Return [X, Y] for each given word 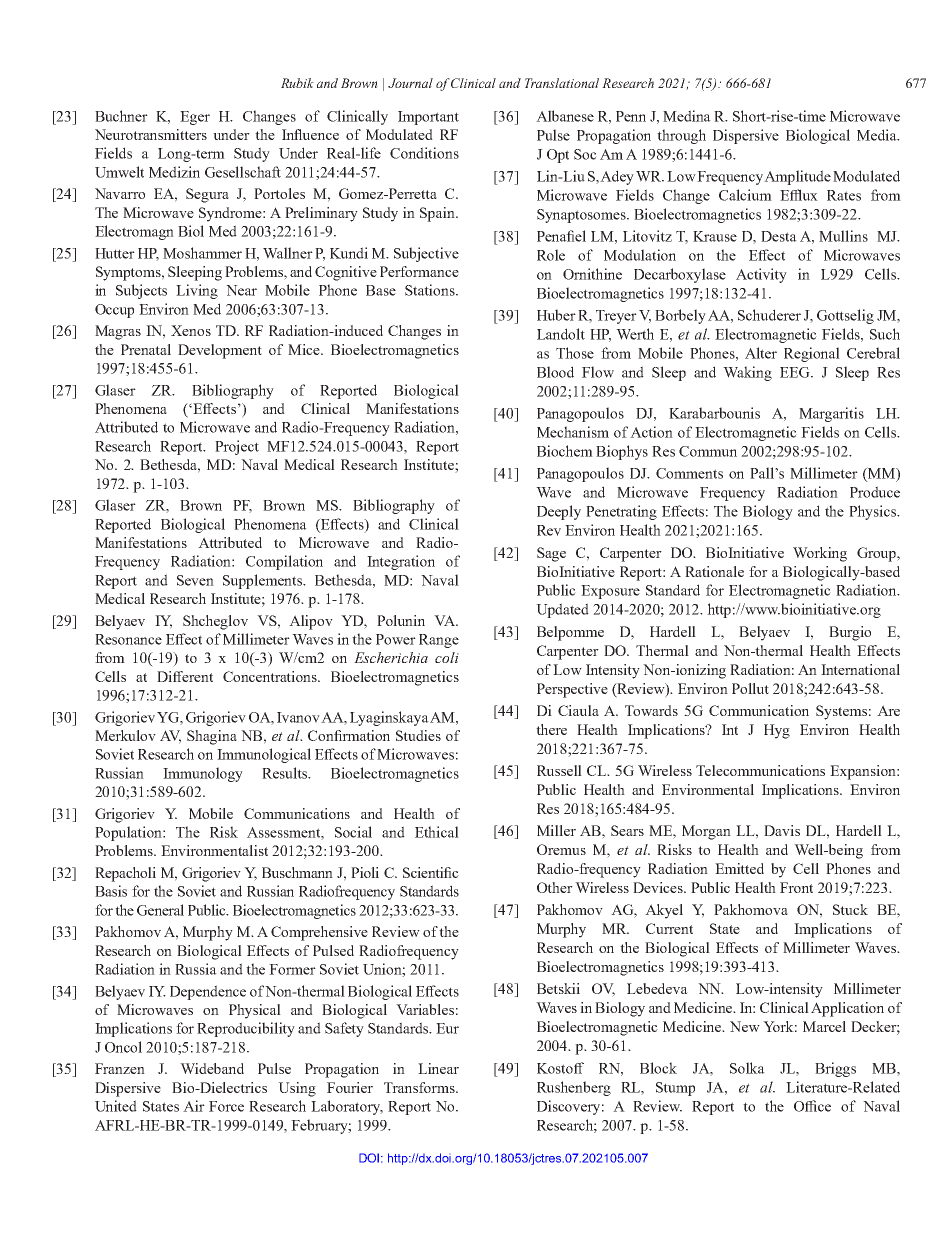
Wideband [212, 1068]
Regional [812, 354]
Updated [562, 610]
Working [820, 554]
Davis [782, 830]
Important [428, 118]
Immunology [203, 774]
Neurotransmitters [151, 134]
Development [220, 351]
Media [878, 135]
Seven [195, 580]
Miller [556, 830]
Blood [555, 372]
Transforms [420, 1087]
